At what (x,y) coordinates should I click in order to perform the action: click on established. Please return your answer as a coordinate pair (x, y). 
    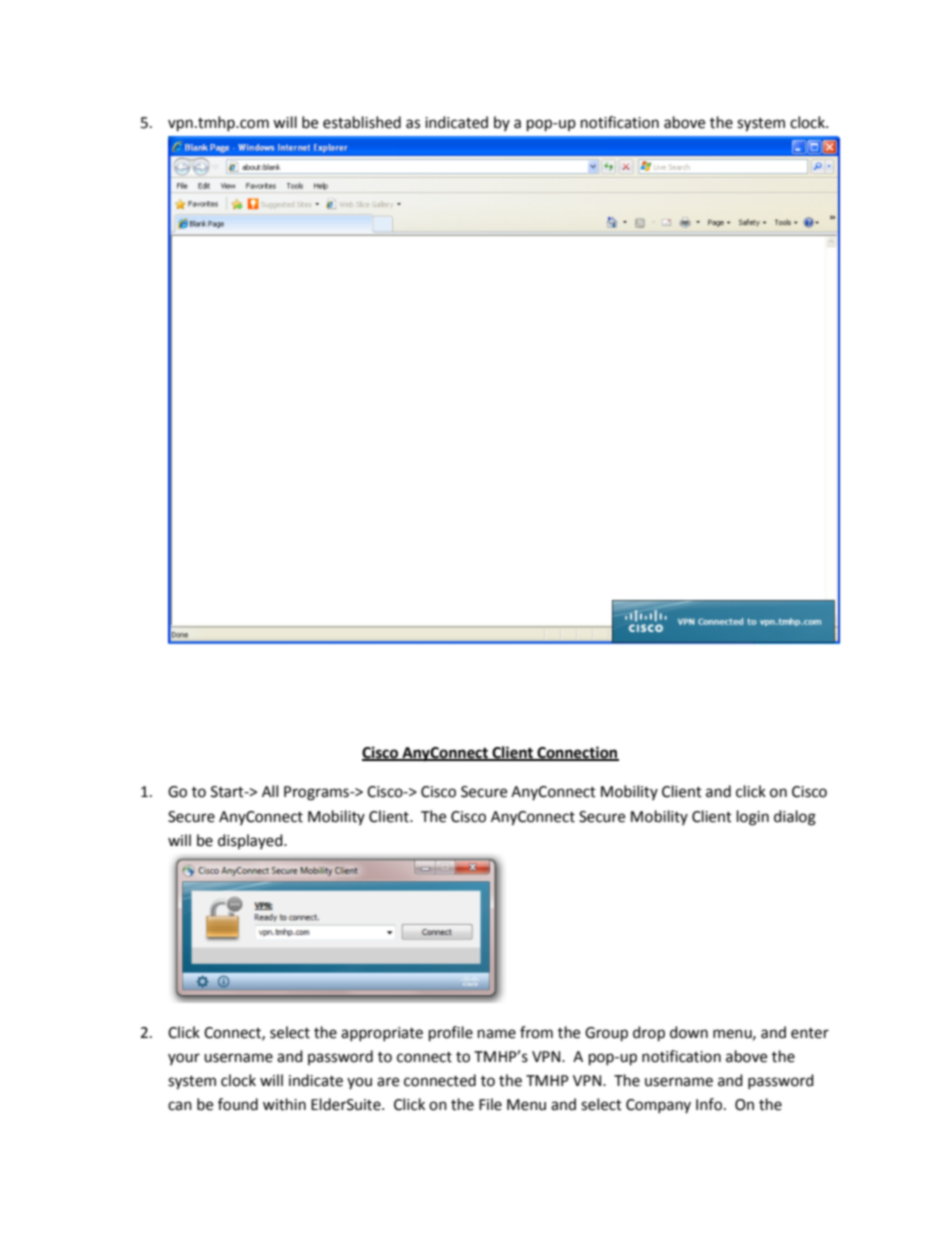
    Looking at the image, I should click on (362, 122).
